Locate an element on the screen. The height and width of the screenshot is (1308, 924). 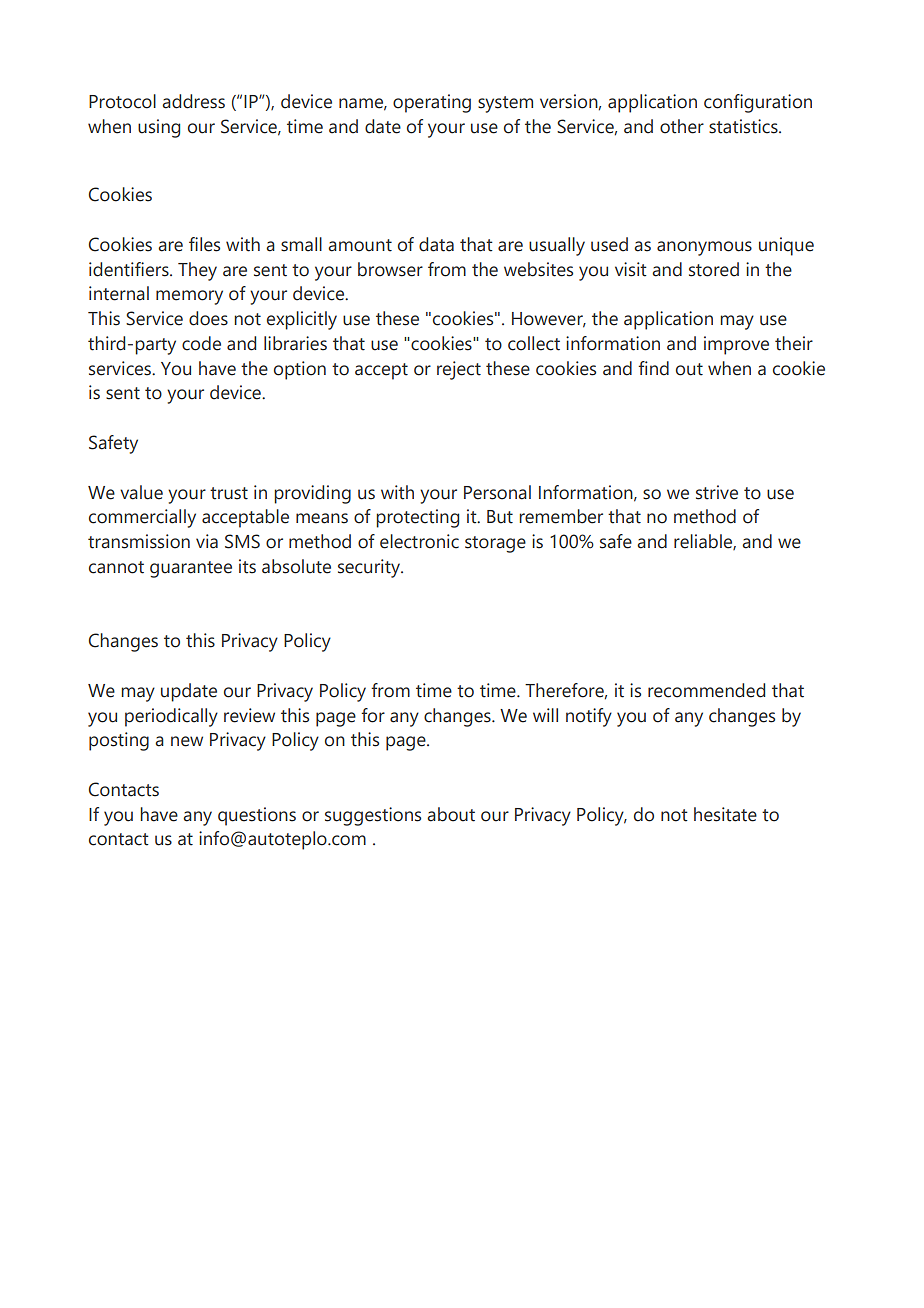
operating is located at coordinates (432, 103).
